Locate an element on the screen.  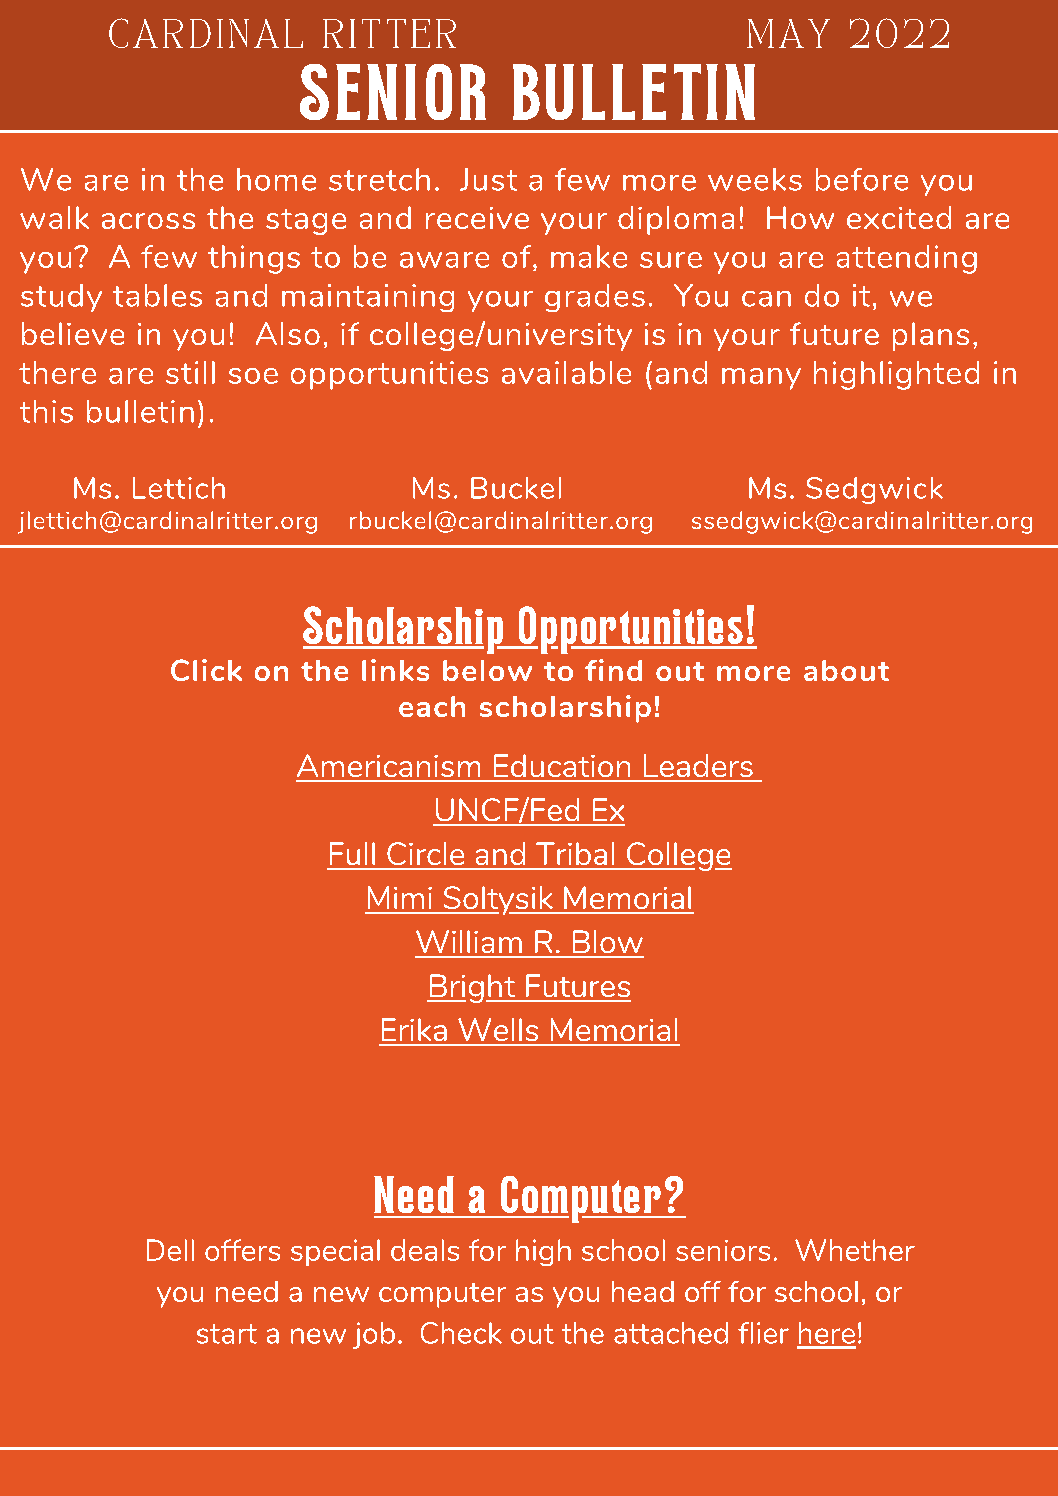
Click is located at coordinates (206, 670).
